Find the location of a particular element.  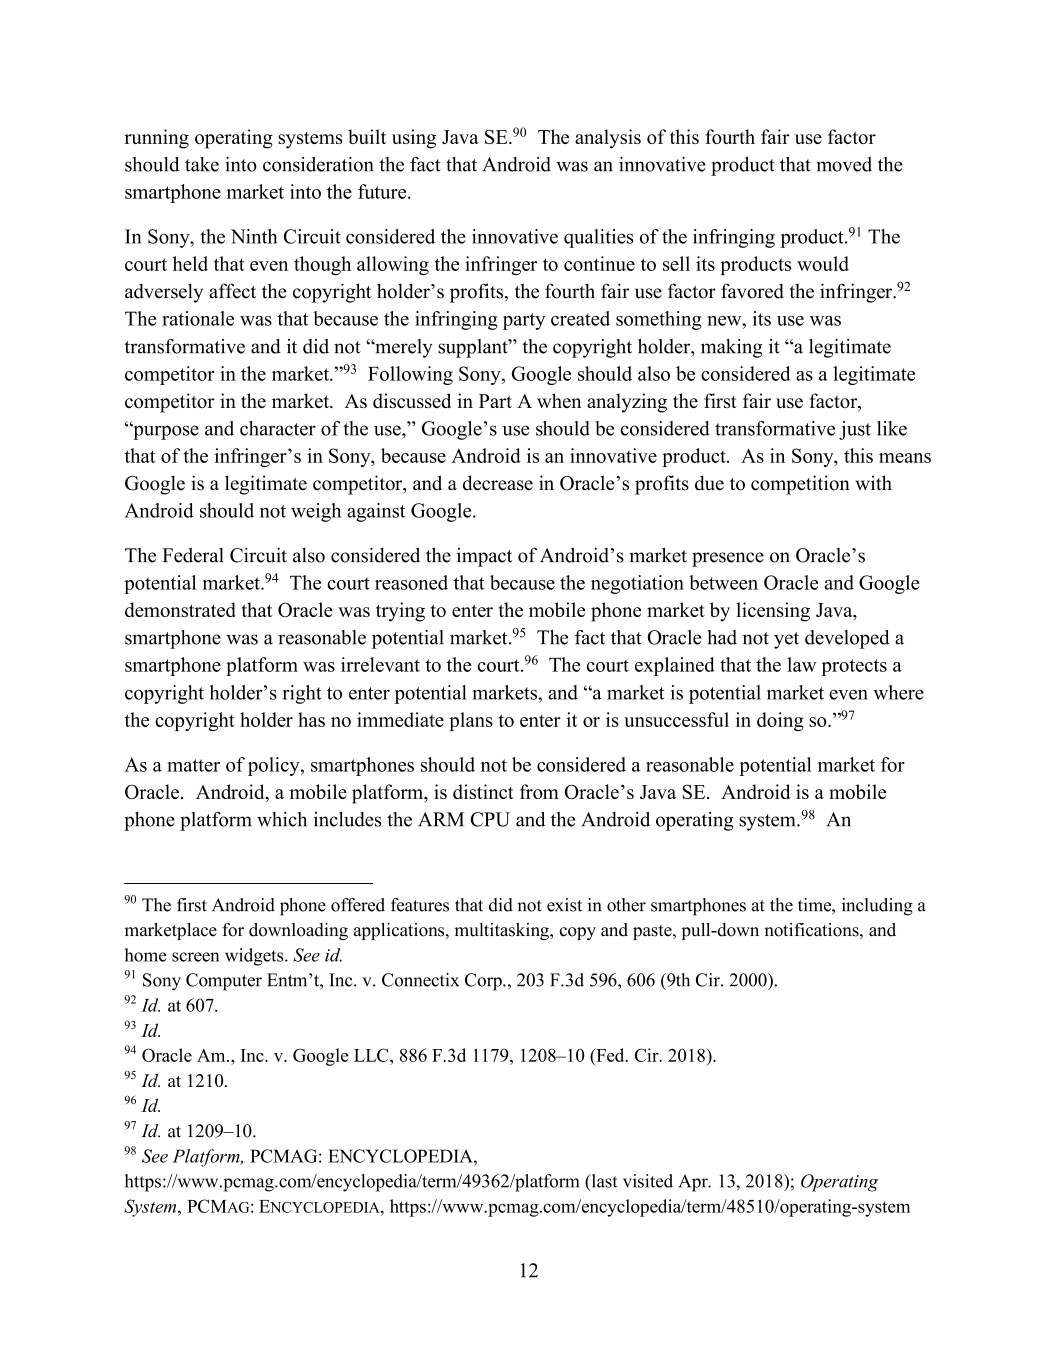

take is located at coordinates (202, 164).
